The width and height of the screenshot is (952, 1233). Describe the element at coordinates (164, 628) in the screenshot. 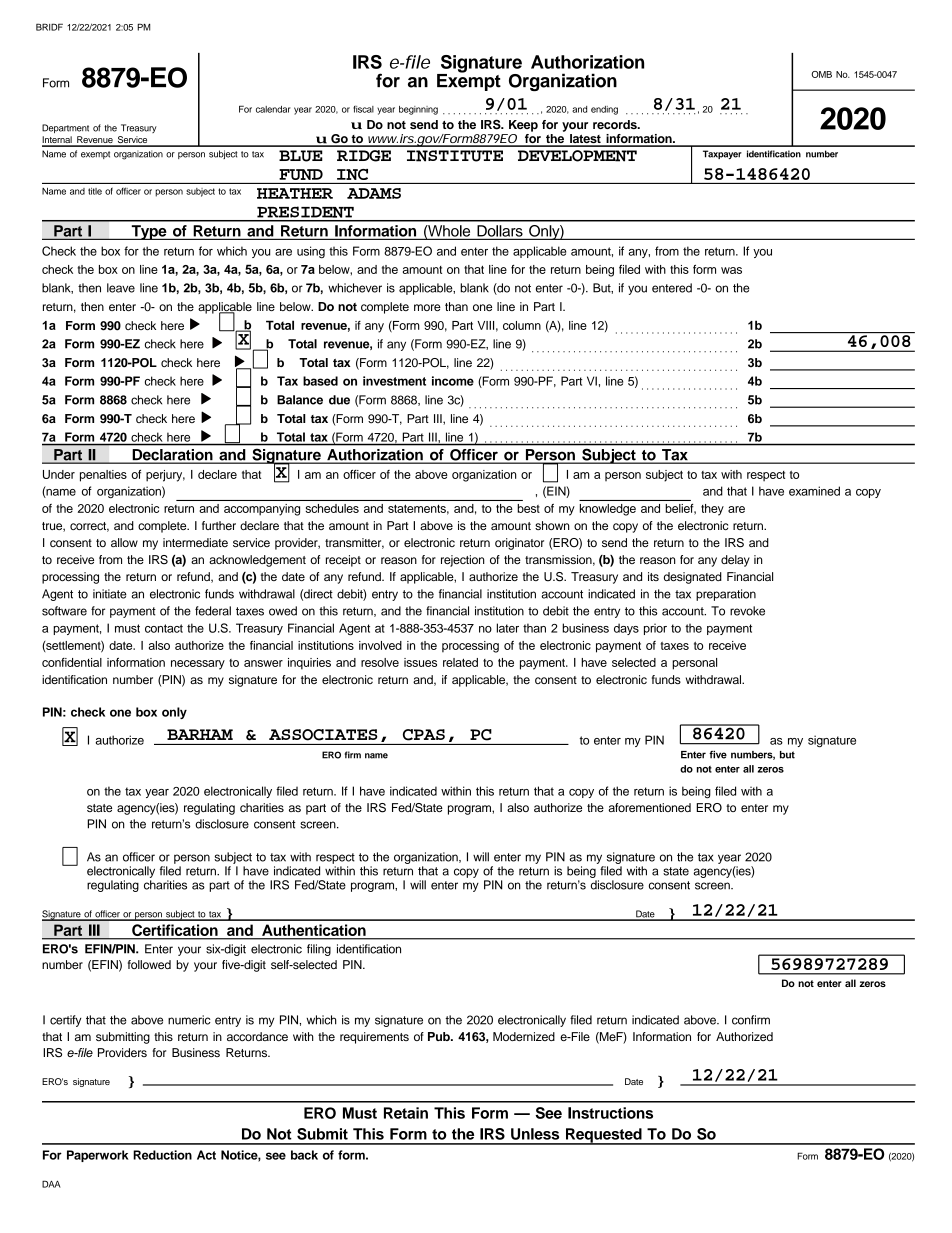

I see `contact` at that location.
